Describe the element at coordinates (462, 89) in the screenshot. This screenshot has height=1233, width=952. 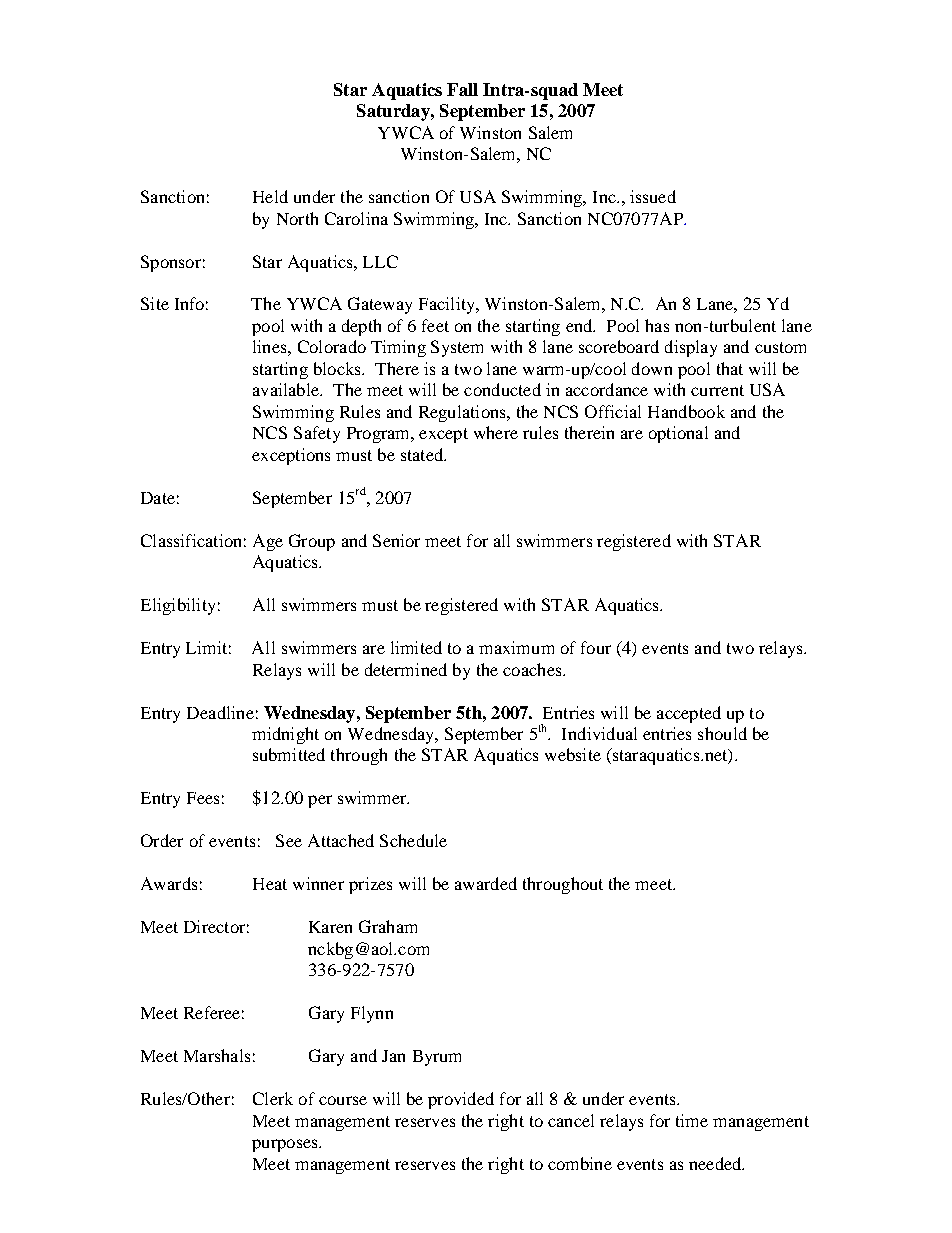
I see `Fall` at that location.
